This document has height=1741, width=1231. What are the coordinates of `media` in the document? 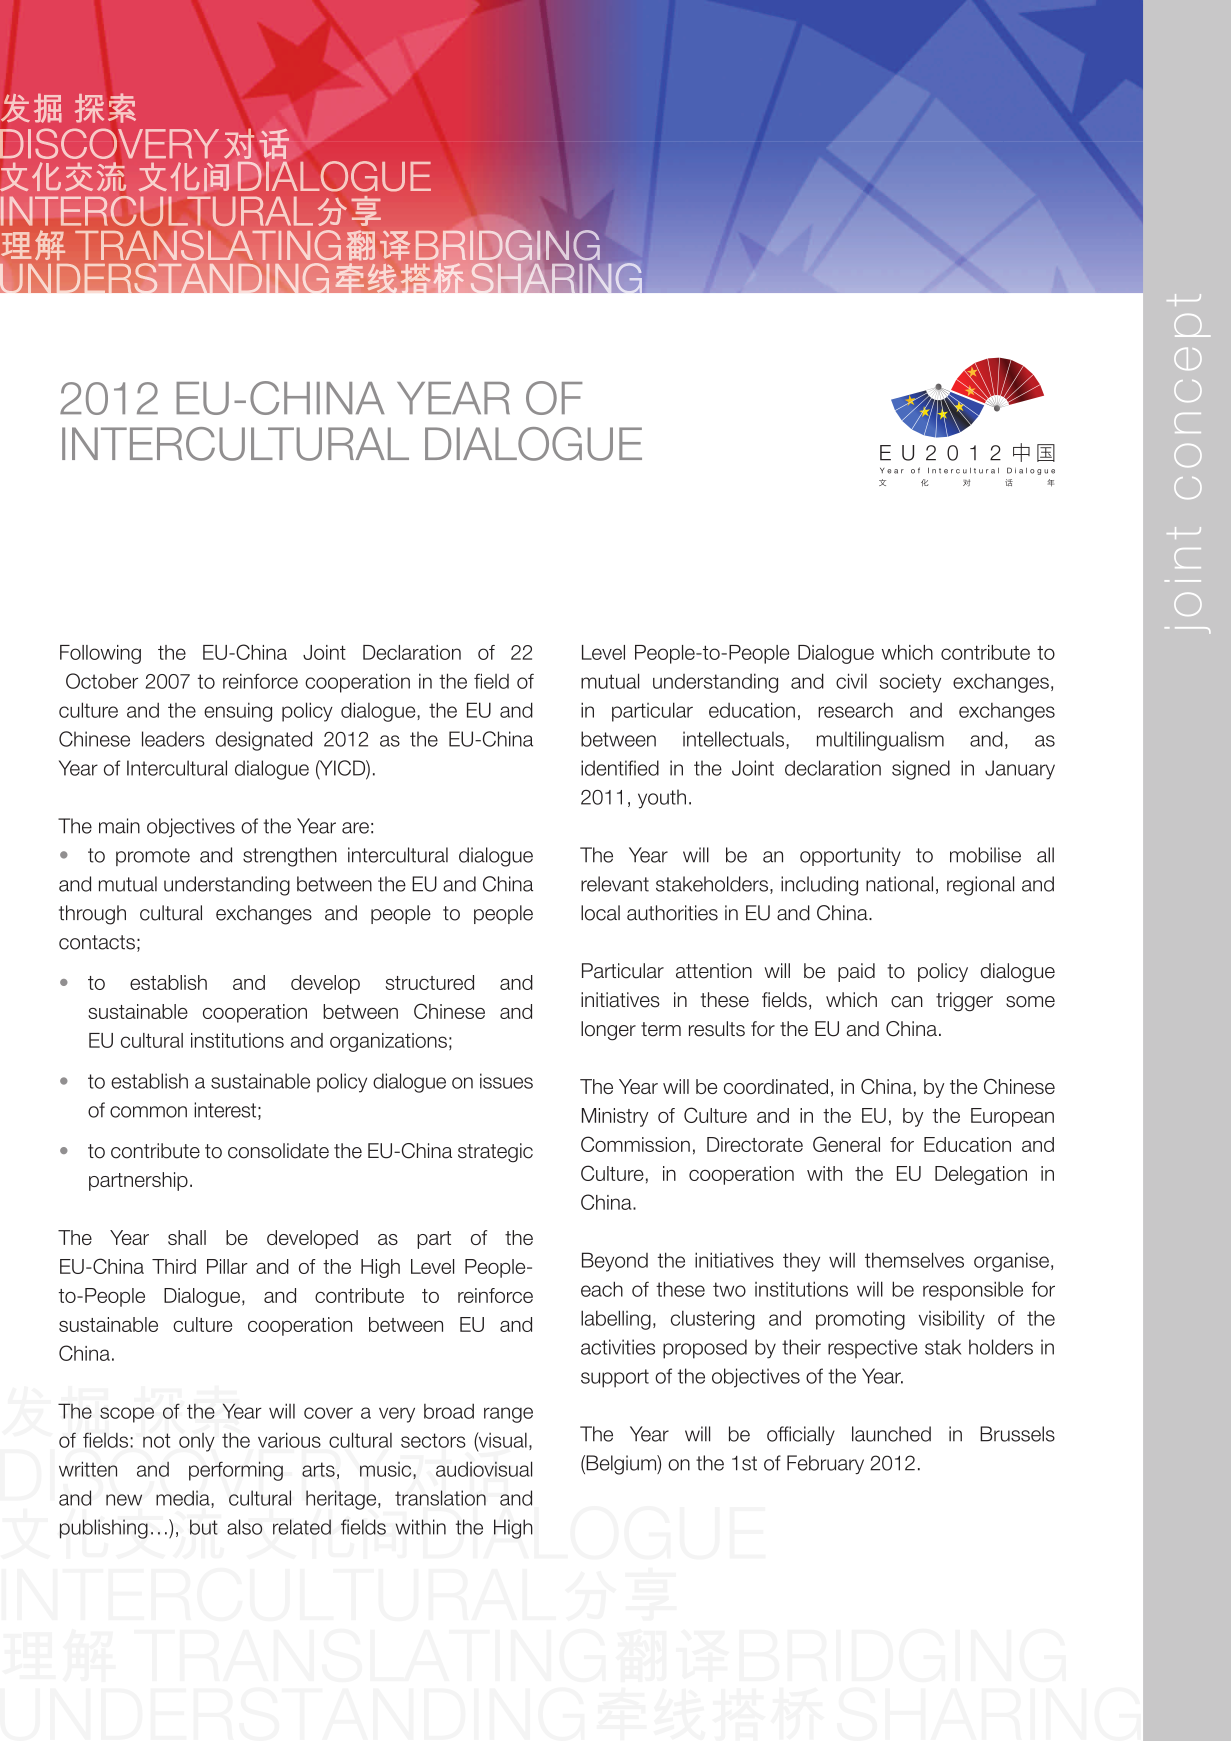 It's located at (184, 1499).
